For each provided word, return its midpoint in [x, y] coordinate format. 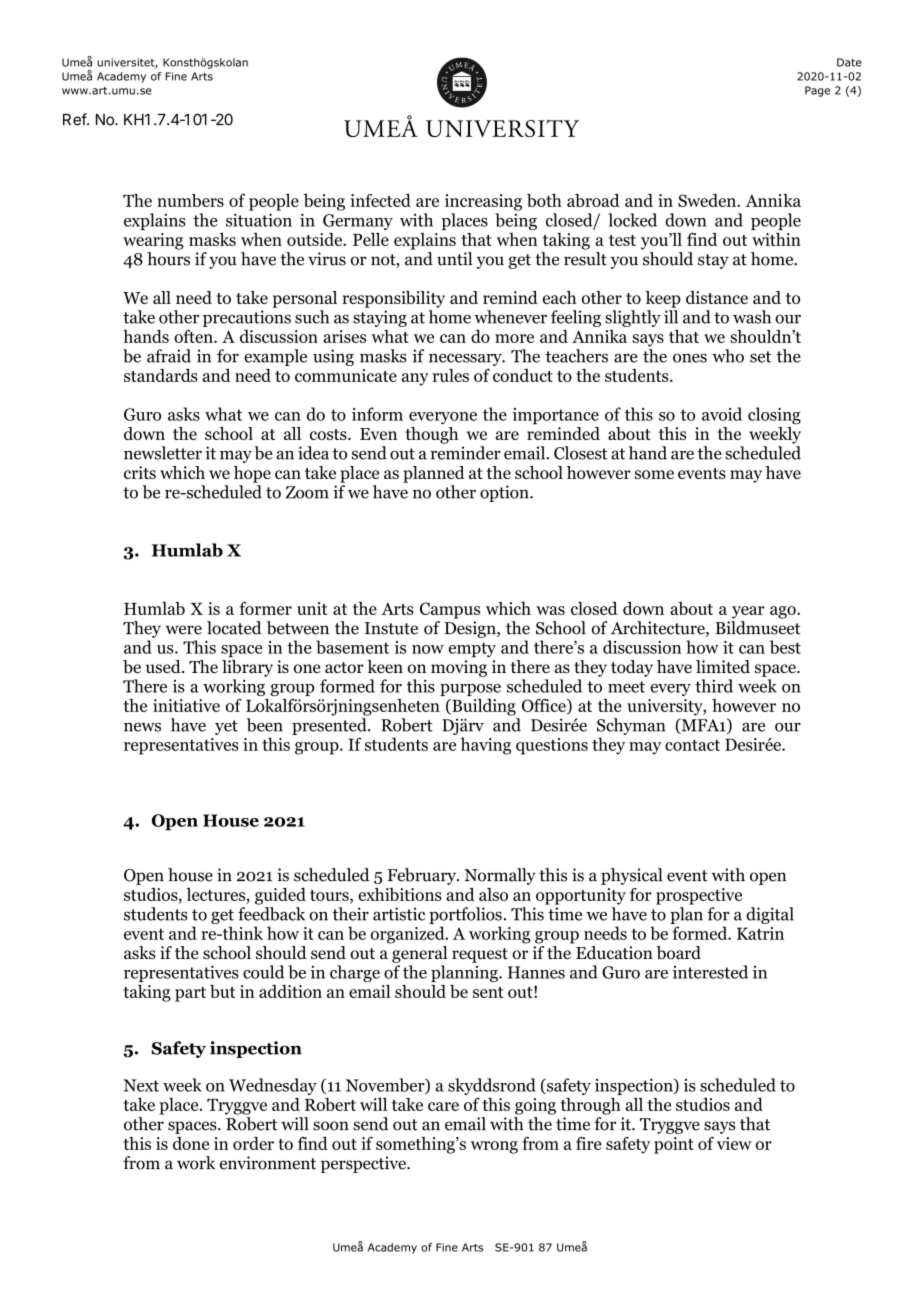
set [760, 357]
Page [817, 91]
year [748, 612]
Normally [500, 876]
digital [770, 915]
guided [280, 896]
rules [451, 375]
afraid [169, 356]
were [184, 630]
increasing [483, 202]
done [191, 1143]
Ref [75, 119]
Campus [450, 610]
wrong [494, 1147]
